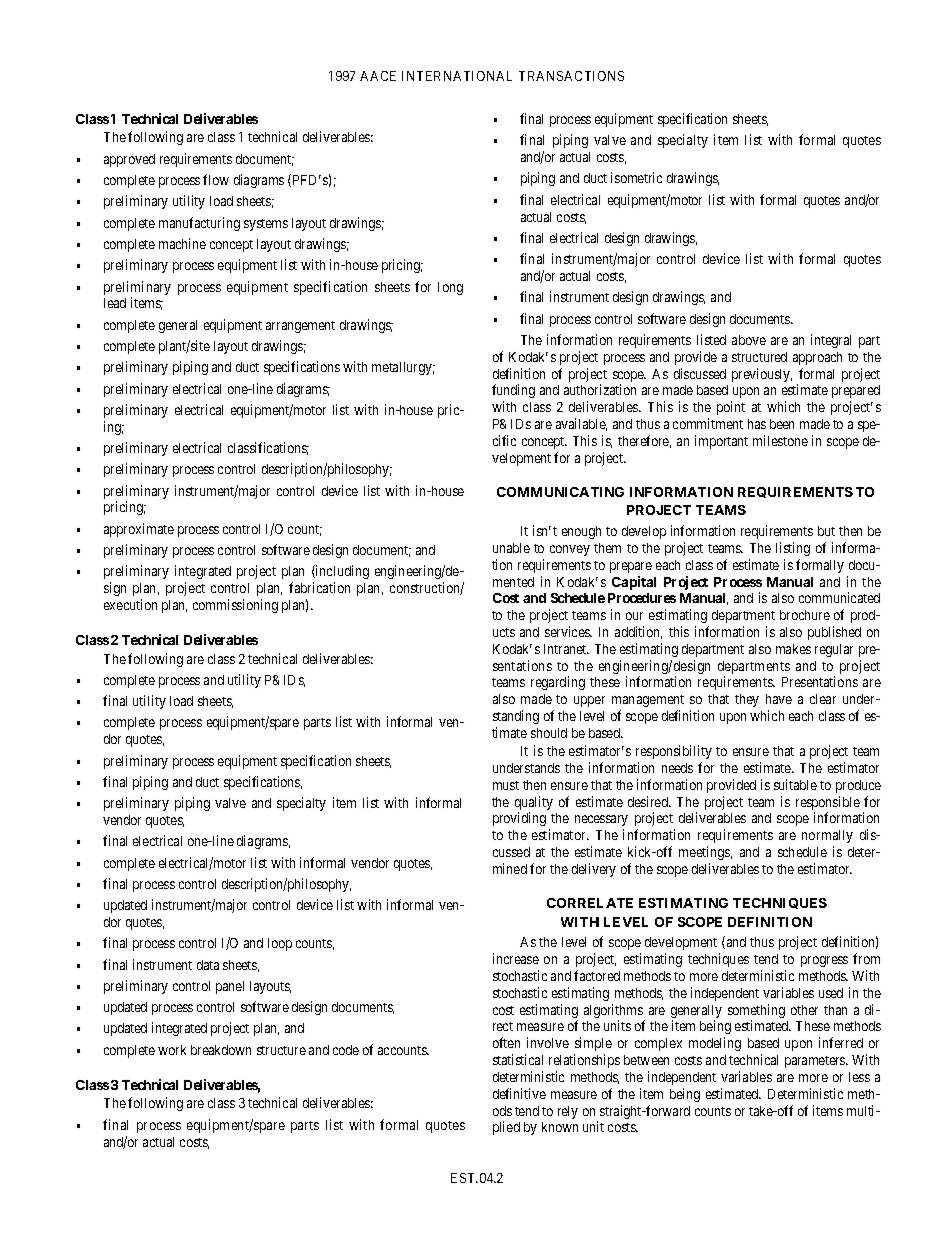 This document has width=952, height=1233. I want to click on flow, so click(216, 179).
